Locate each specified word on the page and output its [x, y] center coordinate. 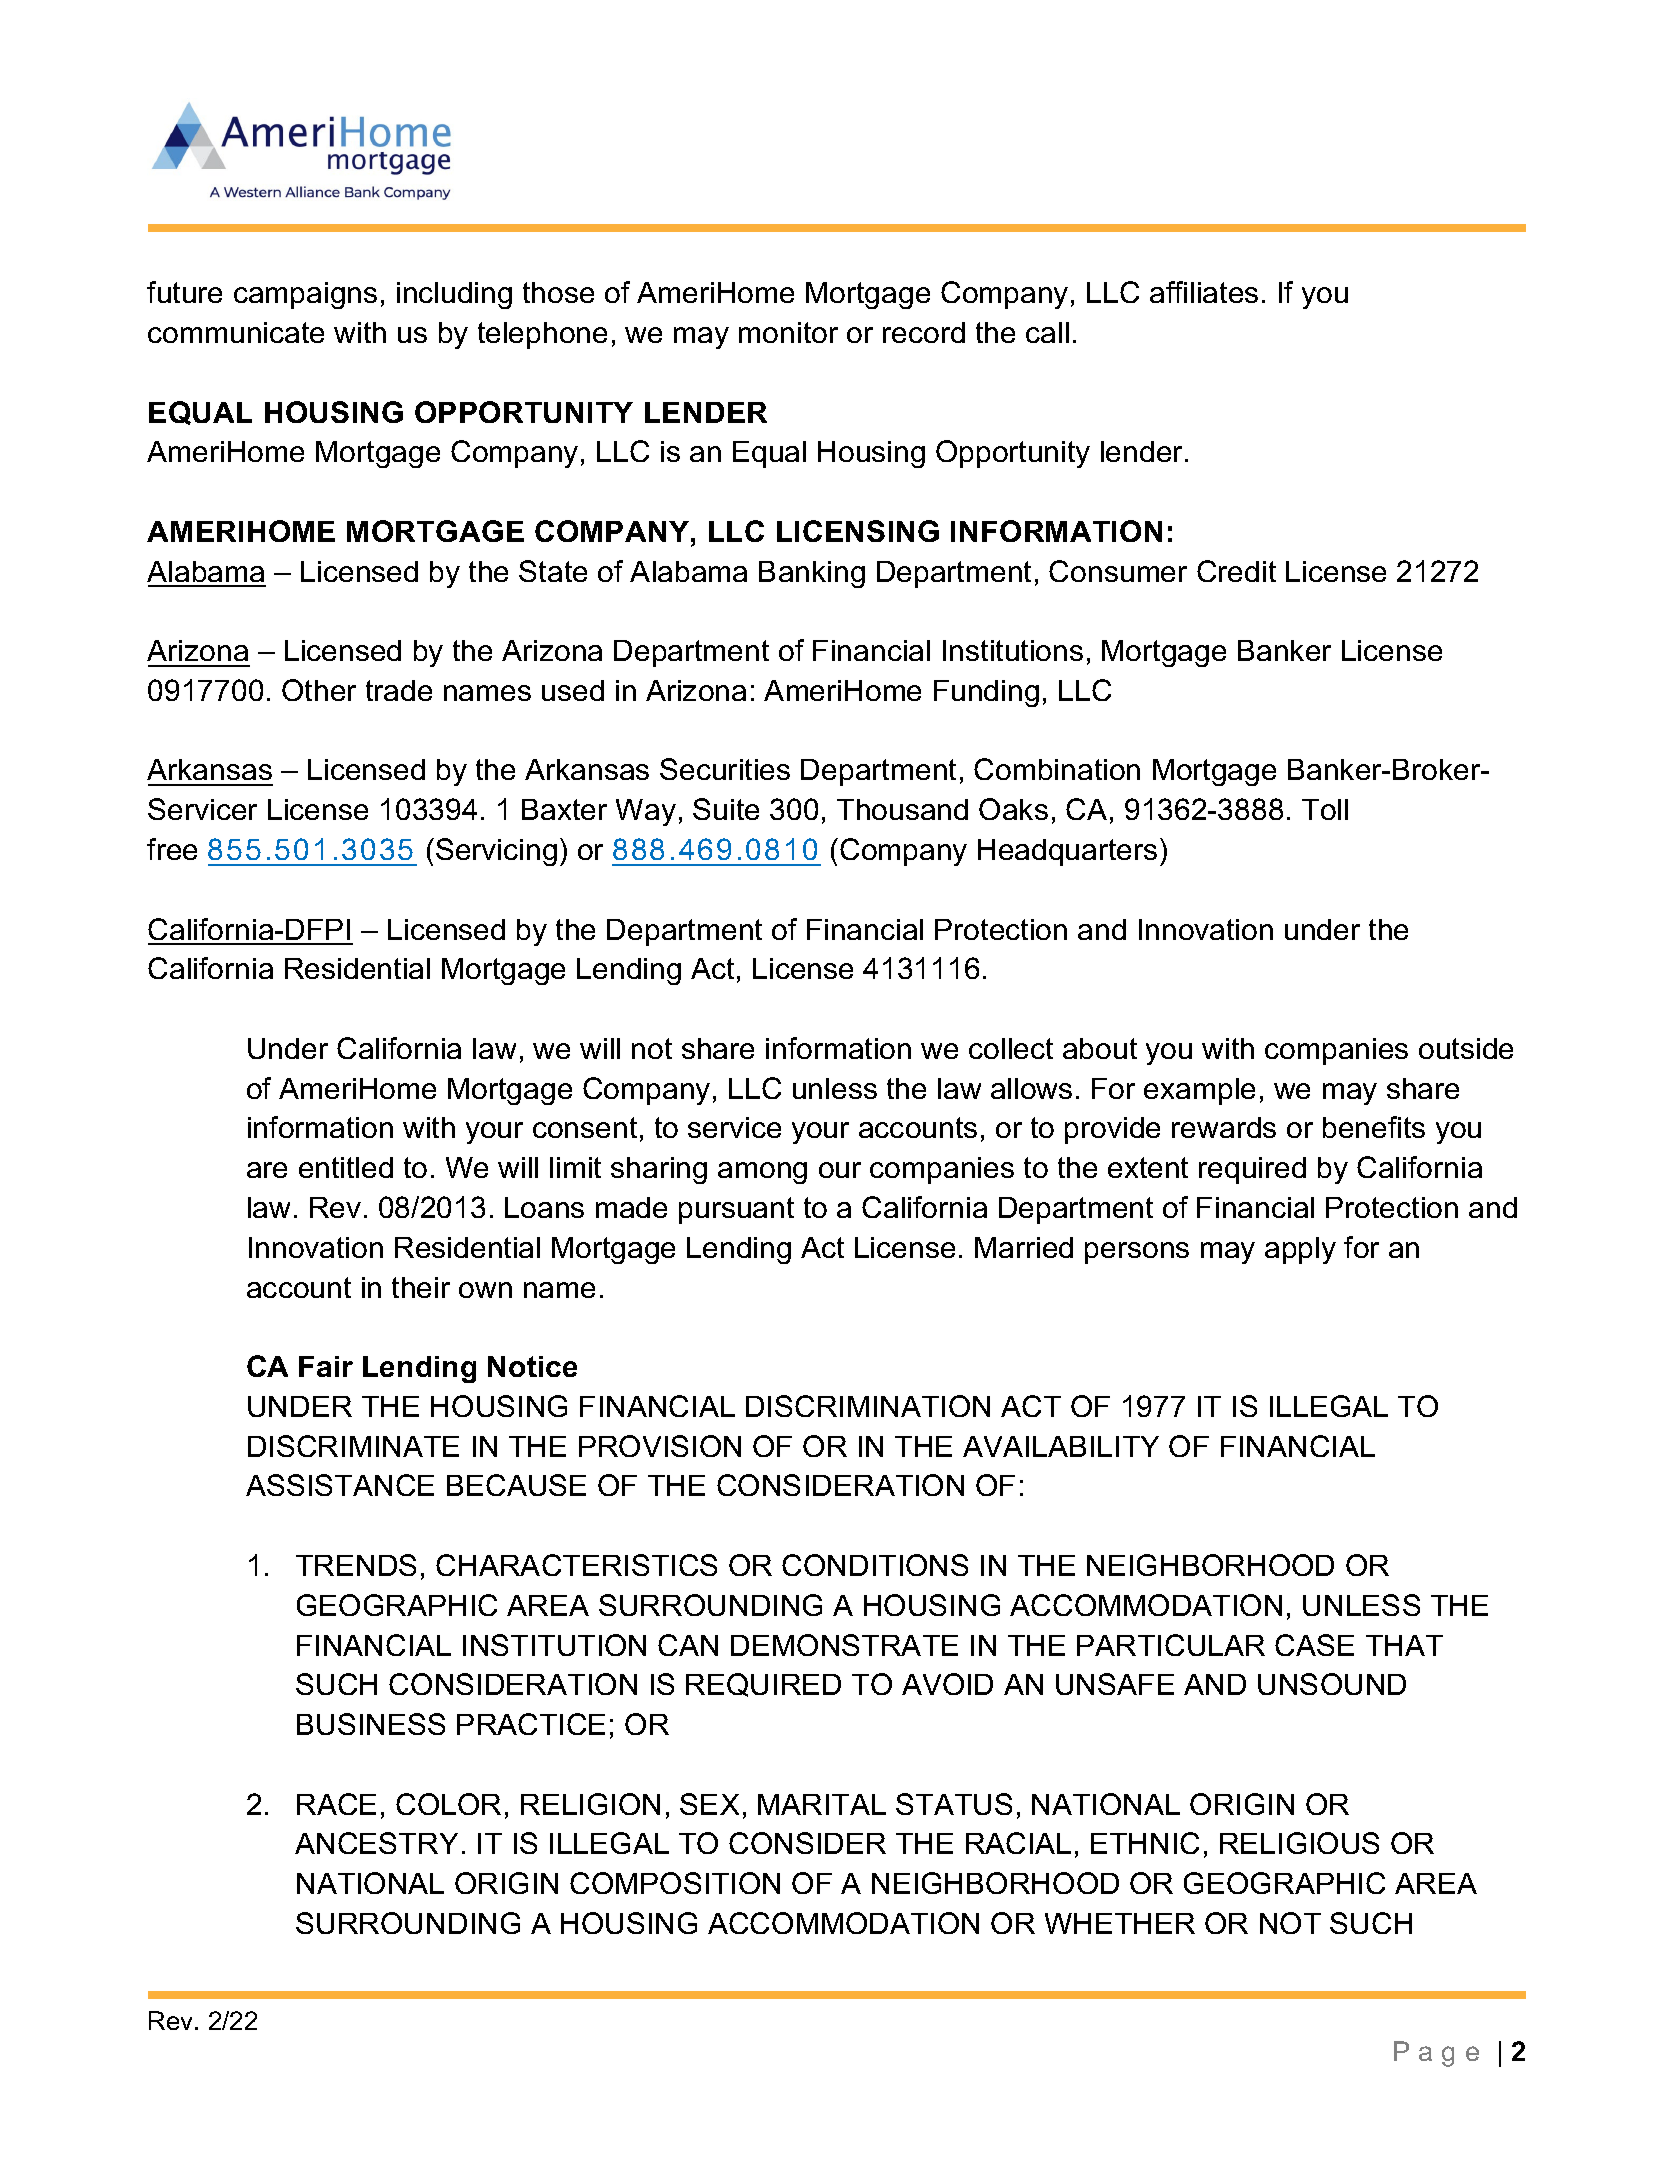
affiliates [1204, 292]
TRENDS [356, 1565]
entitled [346, 1167]
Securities [725, 769]
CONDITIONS [875, 1565]
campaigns [305, 295]
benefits [1374, 1127]
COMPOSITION [675, 1883]
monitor [788, 332]
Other [319, 690]
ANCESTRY [376, 1843]
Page [1436, 2054]
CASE [1314, 1645]
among [762, 1173]
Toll [1325, 809]
